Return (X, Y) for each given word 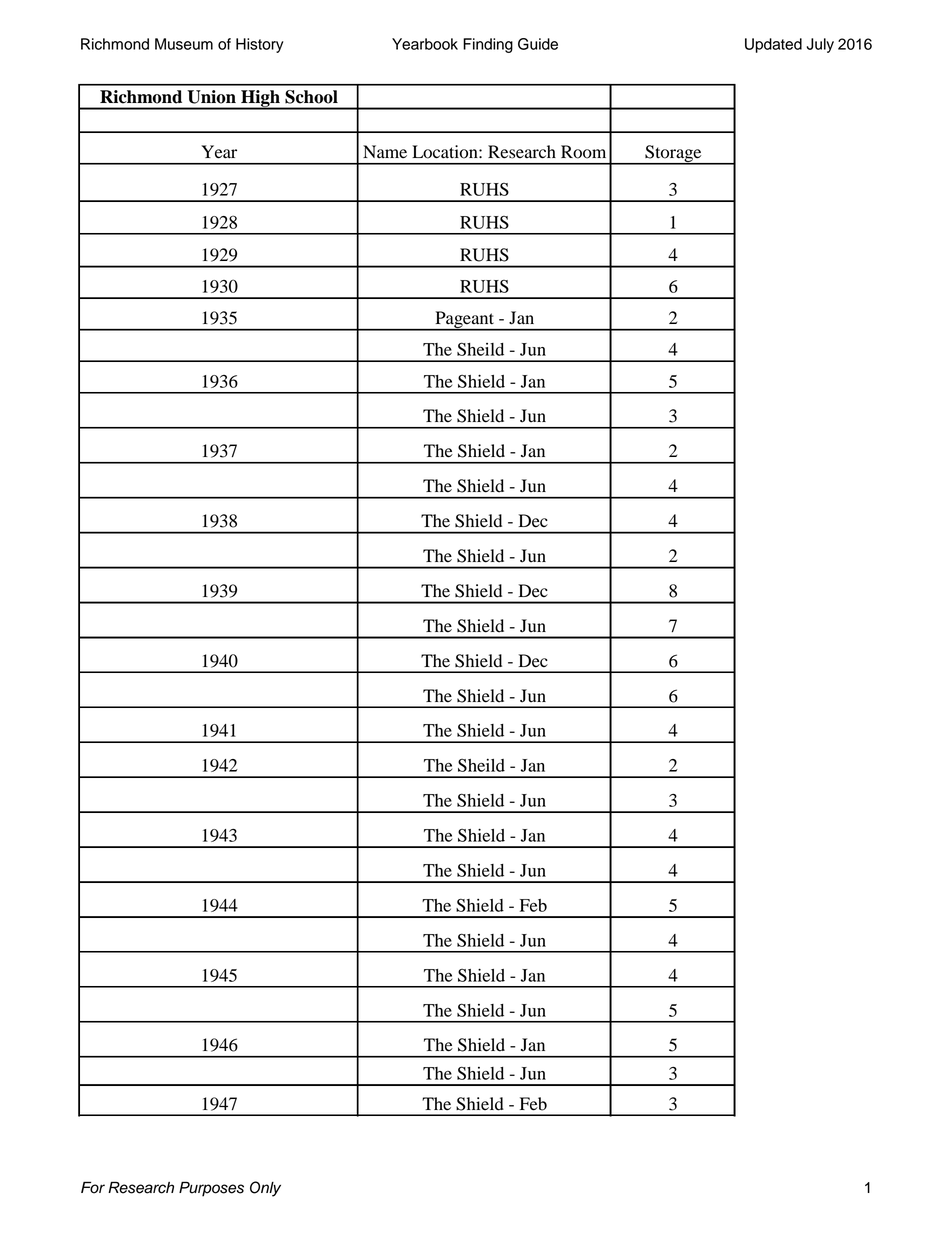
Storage (673, 155)
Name (385, 152)
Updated (773, 45)
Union (211, 97)
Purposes (211, 1189)
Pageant (464, 321)
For (93, 1187)
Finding (488, 45)
